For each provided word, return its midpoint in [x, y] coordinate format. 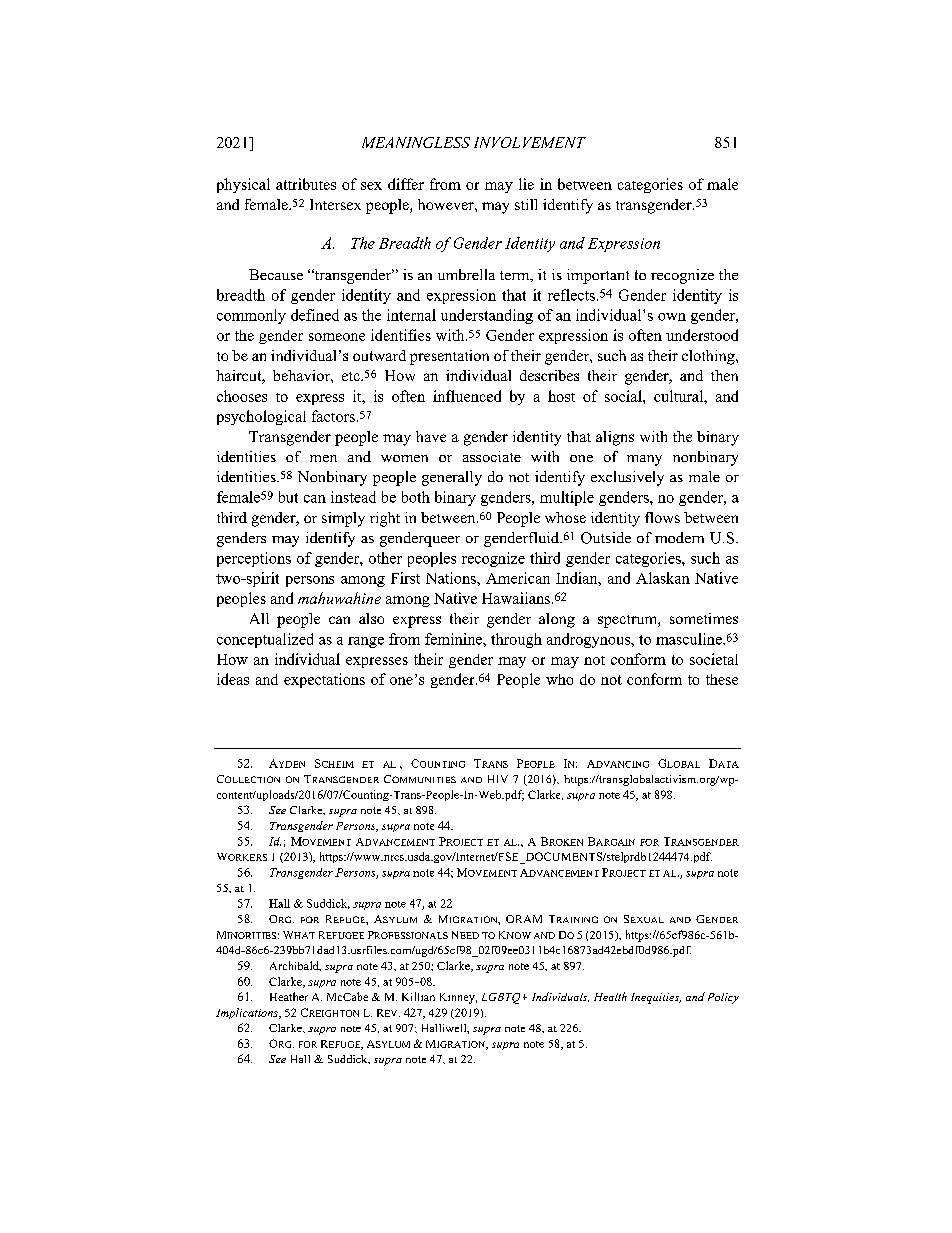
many [644, 460]
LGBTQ [501, 998]
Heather [289, 996]
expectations [324, 680]
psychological [261, 417]
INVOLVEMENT [530, 142]
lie [526, 184]
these [722, 679]
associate [492, 456]
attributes [306, 184]
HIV [498, 779]
